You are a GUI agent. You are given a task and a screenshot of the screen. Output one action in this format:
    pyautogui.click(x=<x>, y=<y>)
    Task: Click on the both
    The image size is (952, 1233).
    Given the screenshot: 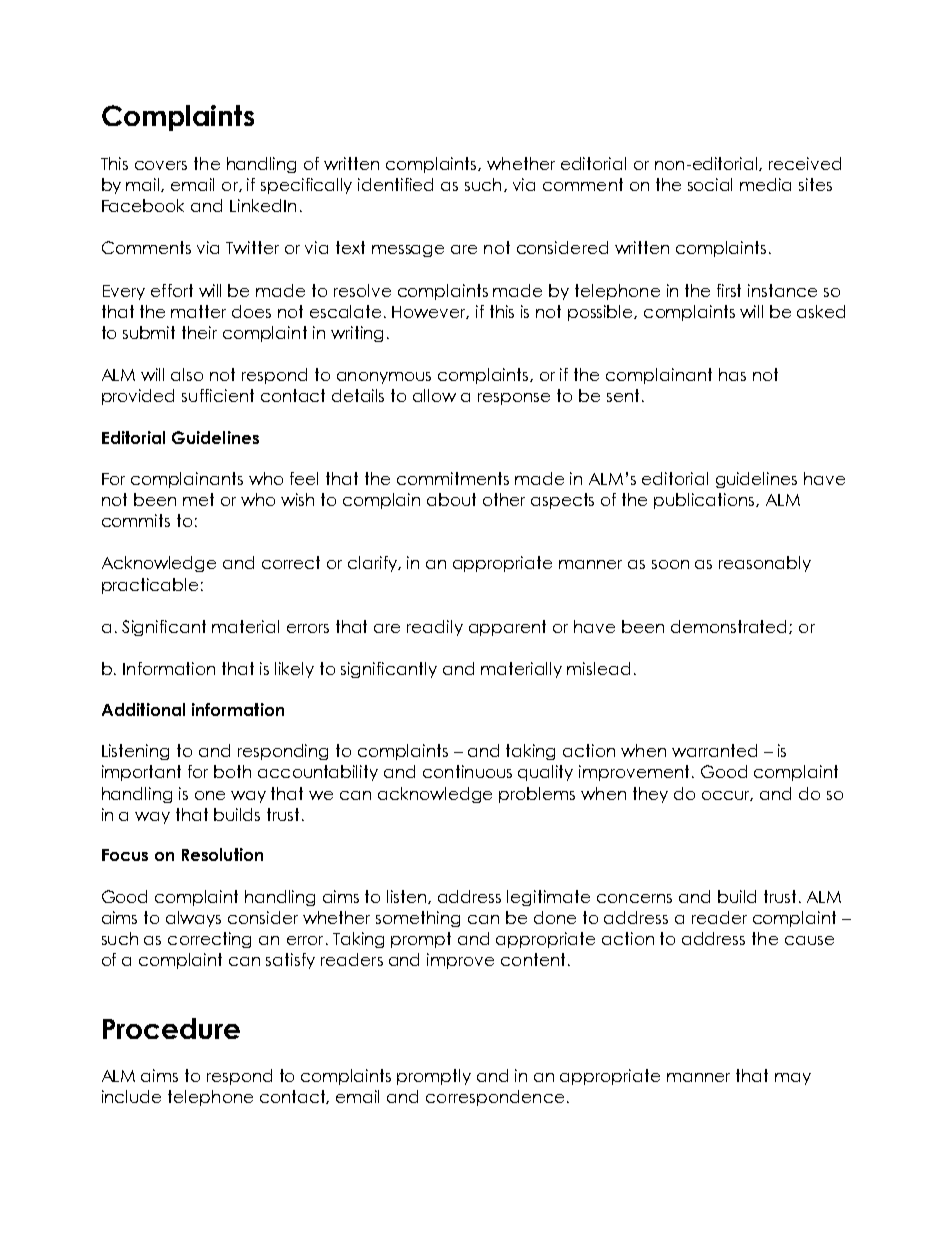 What is the action you would take?
    pyautogui.click(x=232, y=771)
